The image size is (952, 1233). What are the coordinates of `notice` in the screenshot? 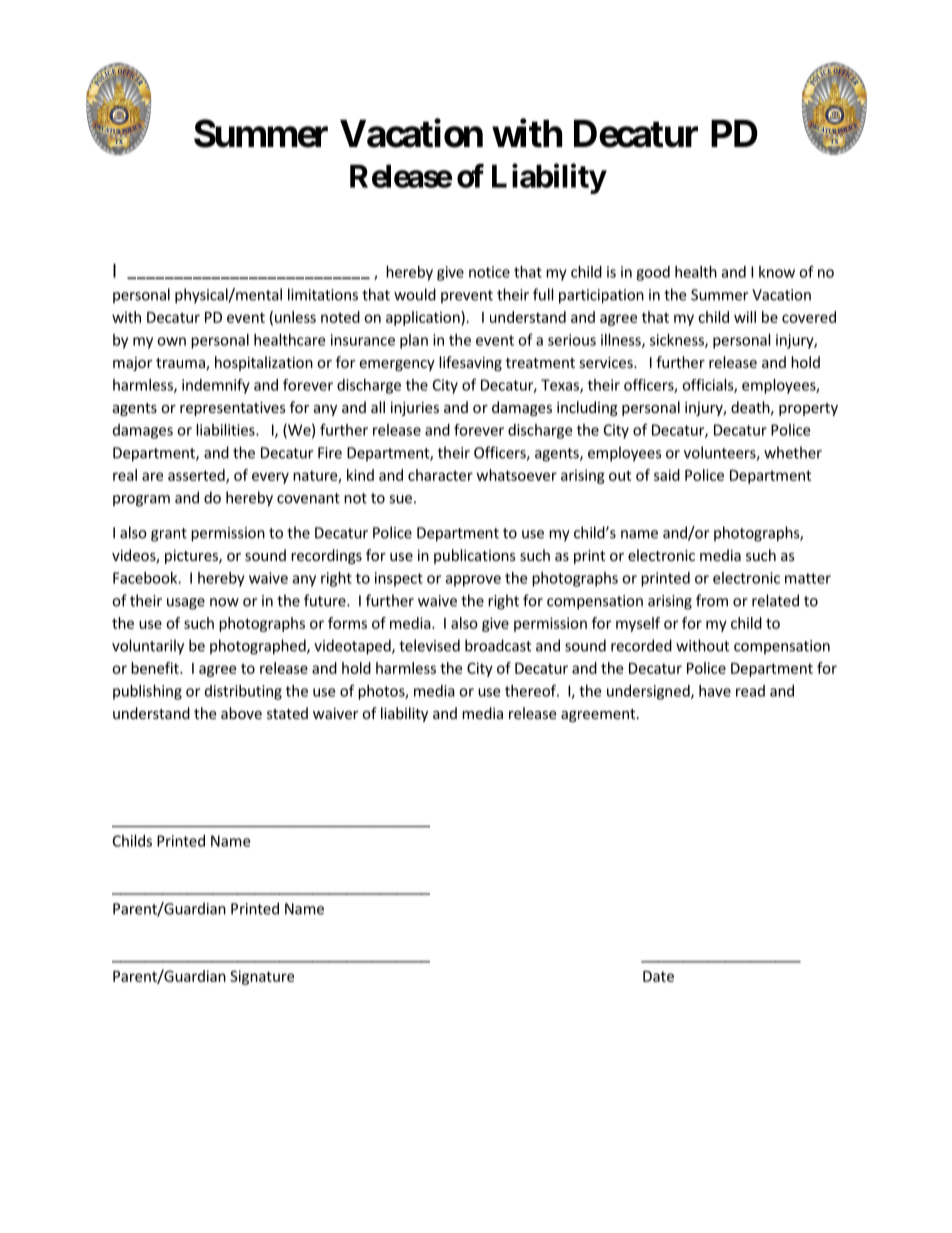 It's located at (489, 272).
